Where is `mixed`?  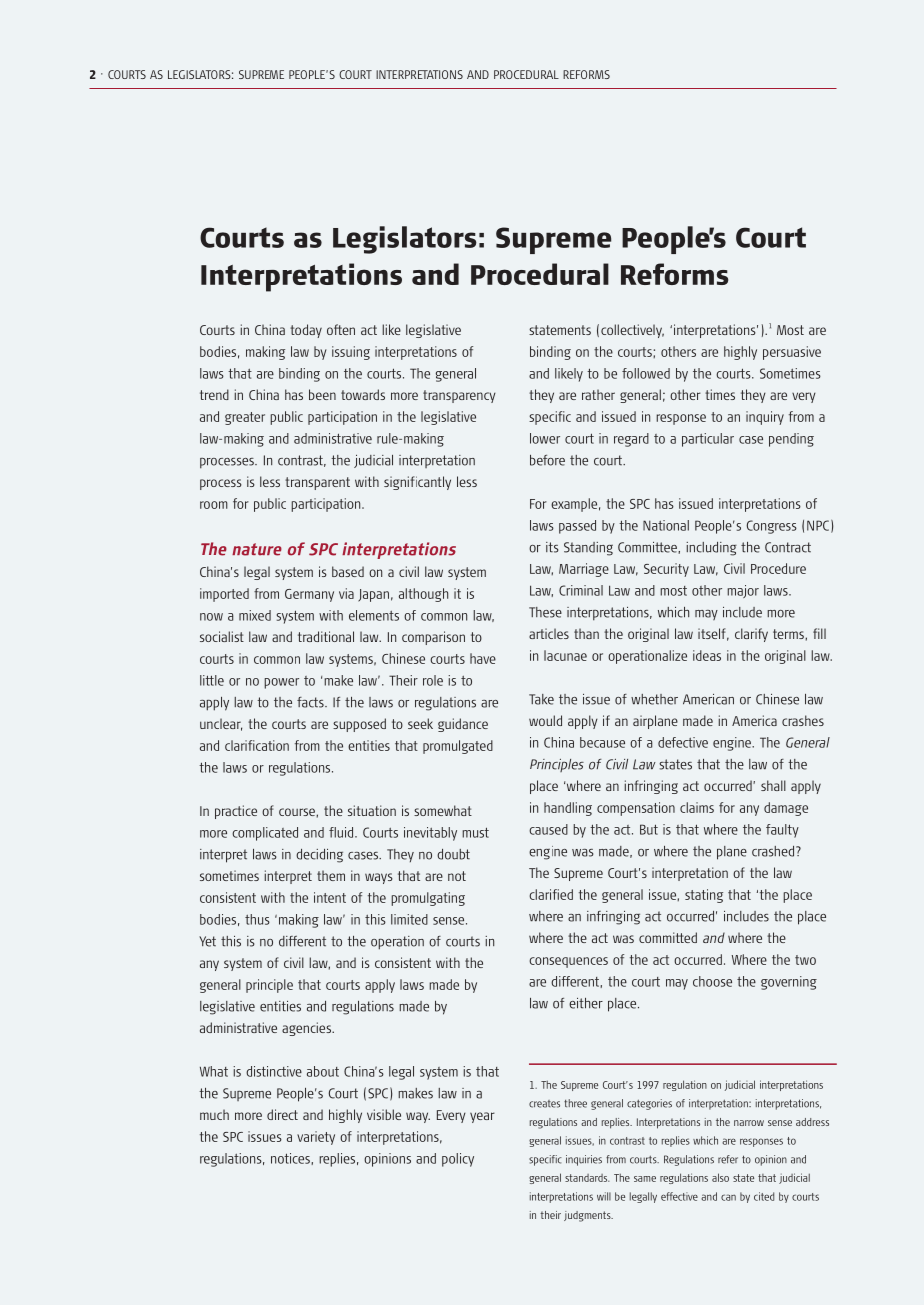
mixed is located at coordinates (255, 615).
